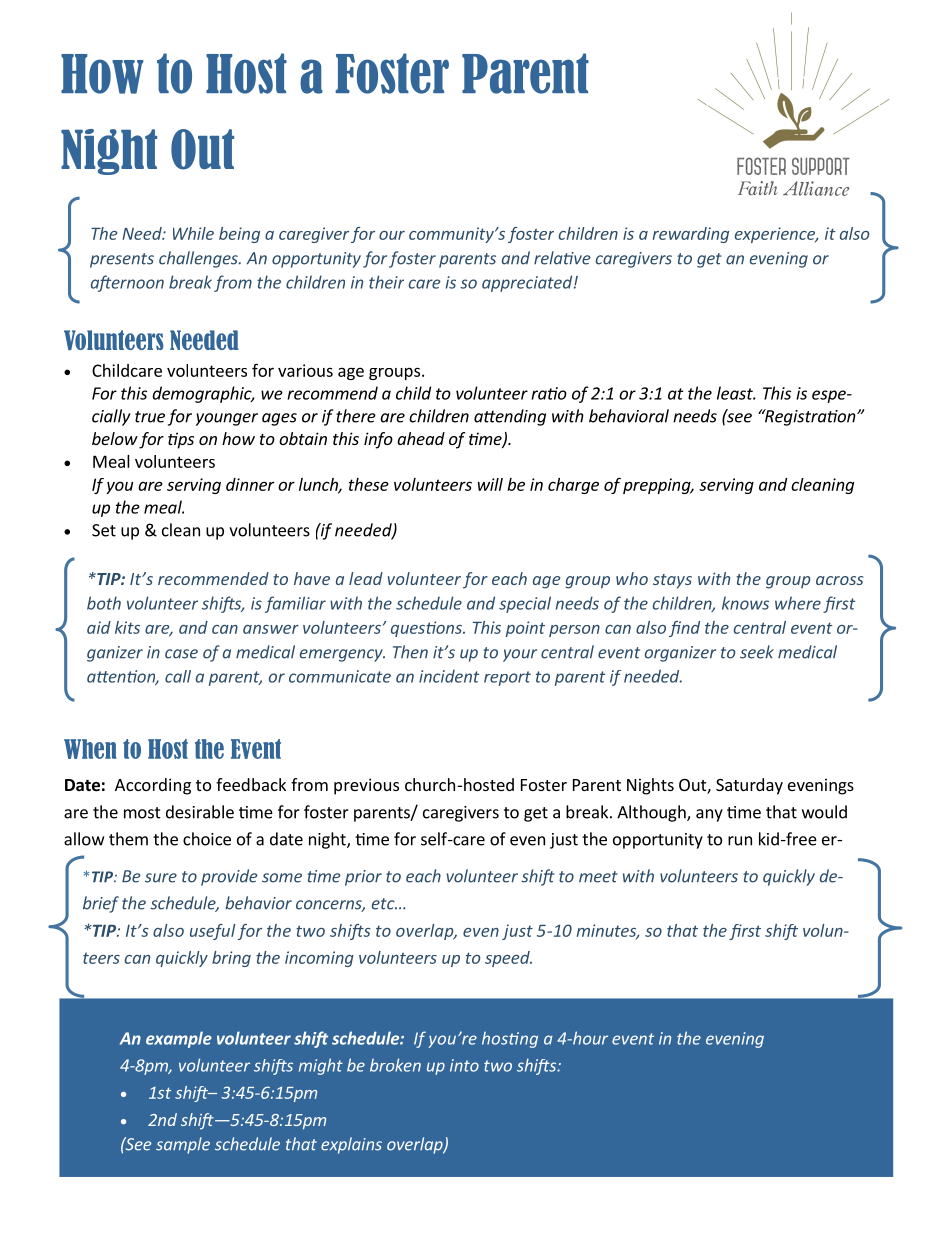 The image size is (952, 1233). I want to click on charge, so click(573, 486).
